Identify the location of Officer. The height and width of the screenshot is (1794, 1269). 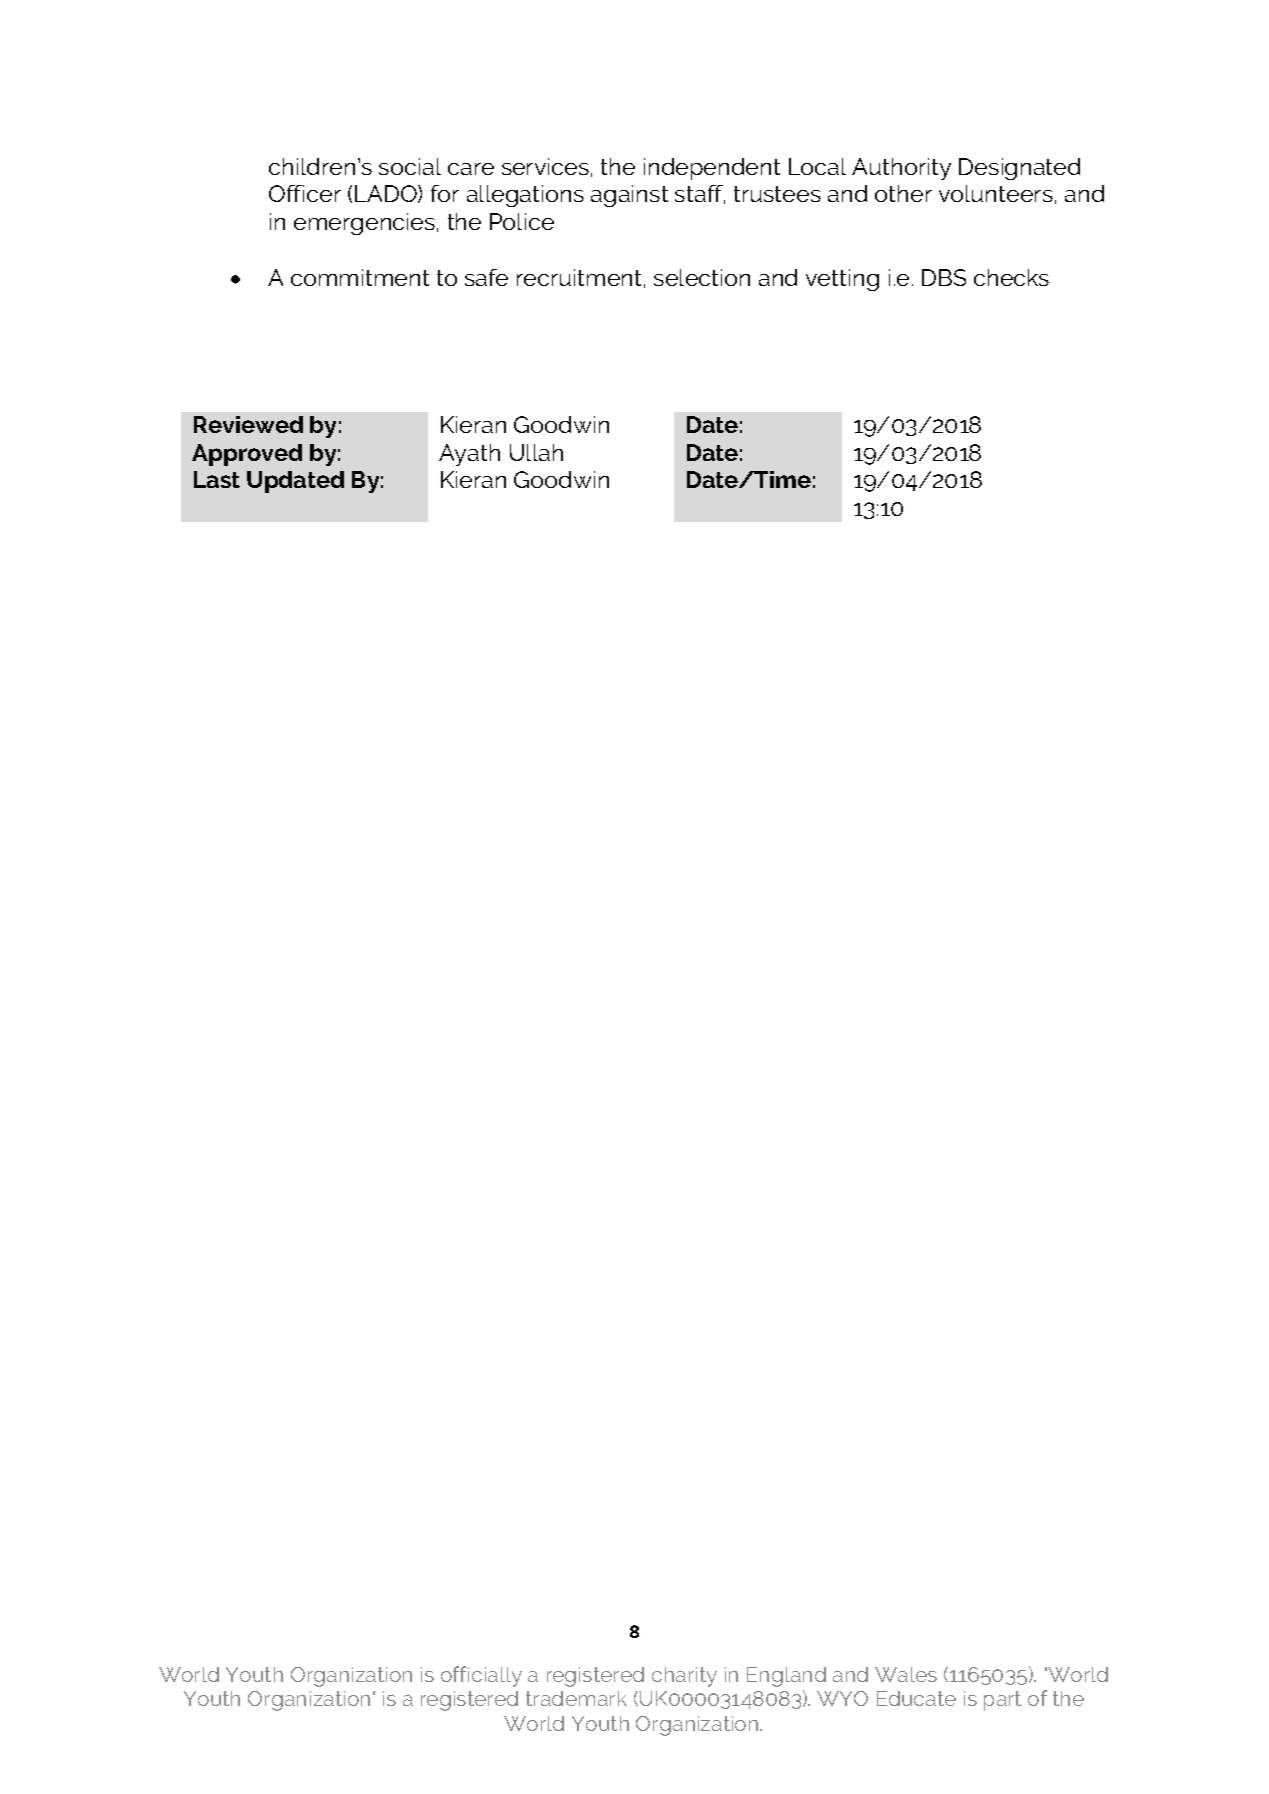
(305, 193).
